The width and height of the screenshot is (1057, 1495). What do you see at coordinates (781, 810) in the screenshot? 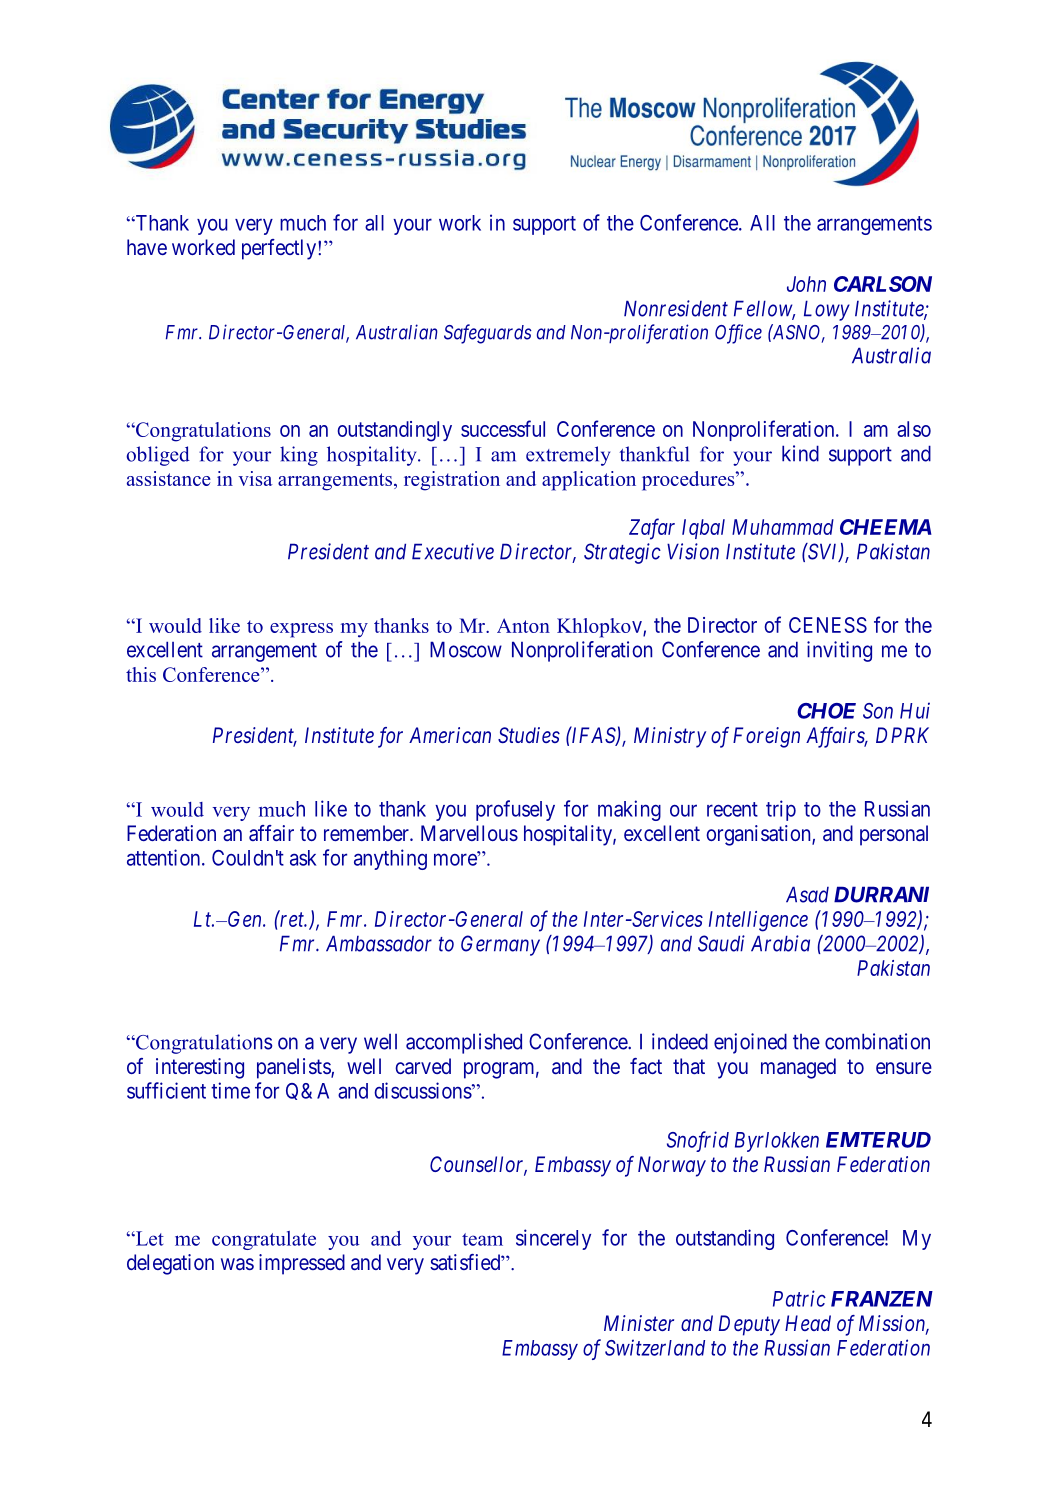
I see `trip` at bounding box center [781, 810].
